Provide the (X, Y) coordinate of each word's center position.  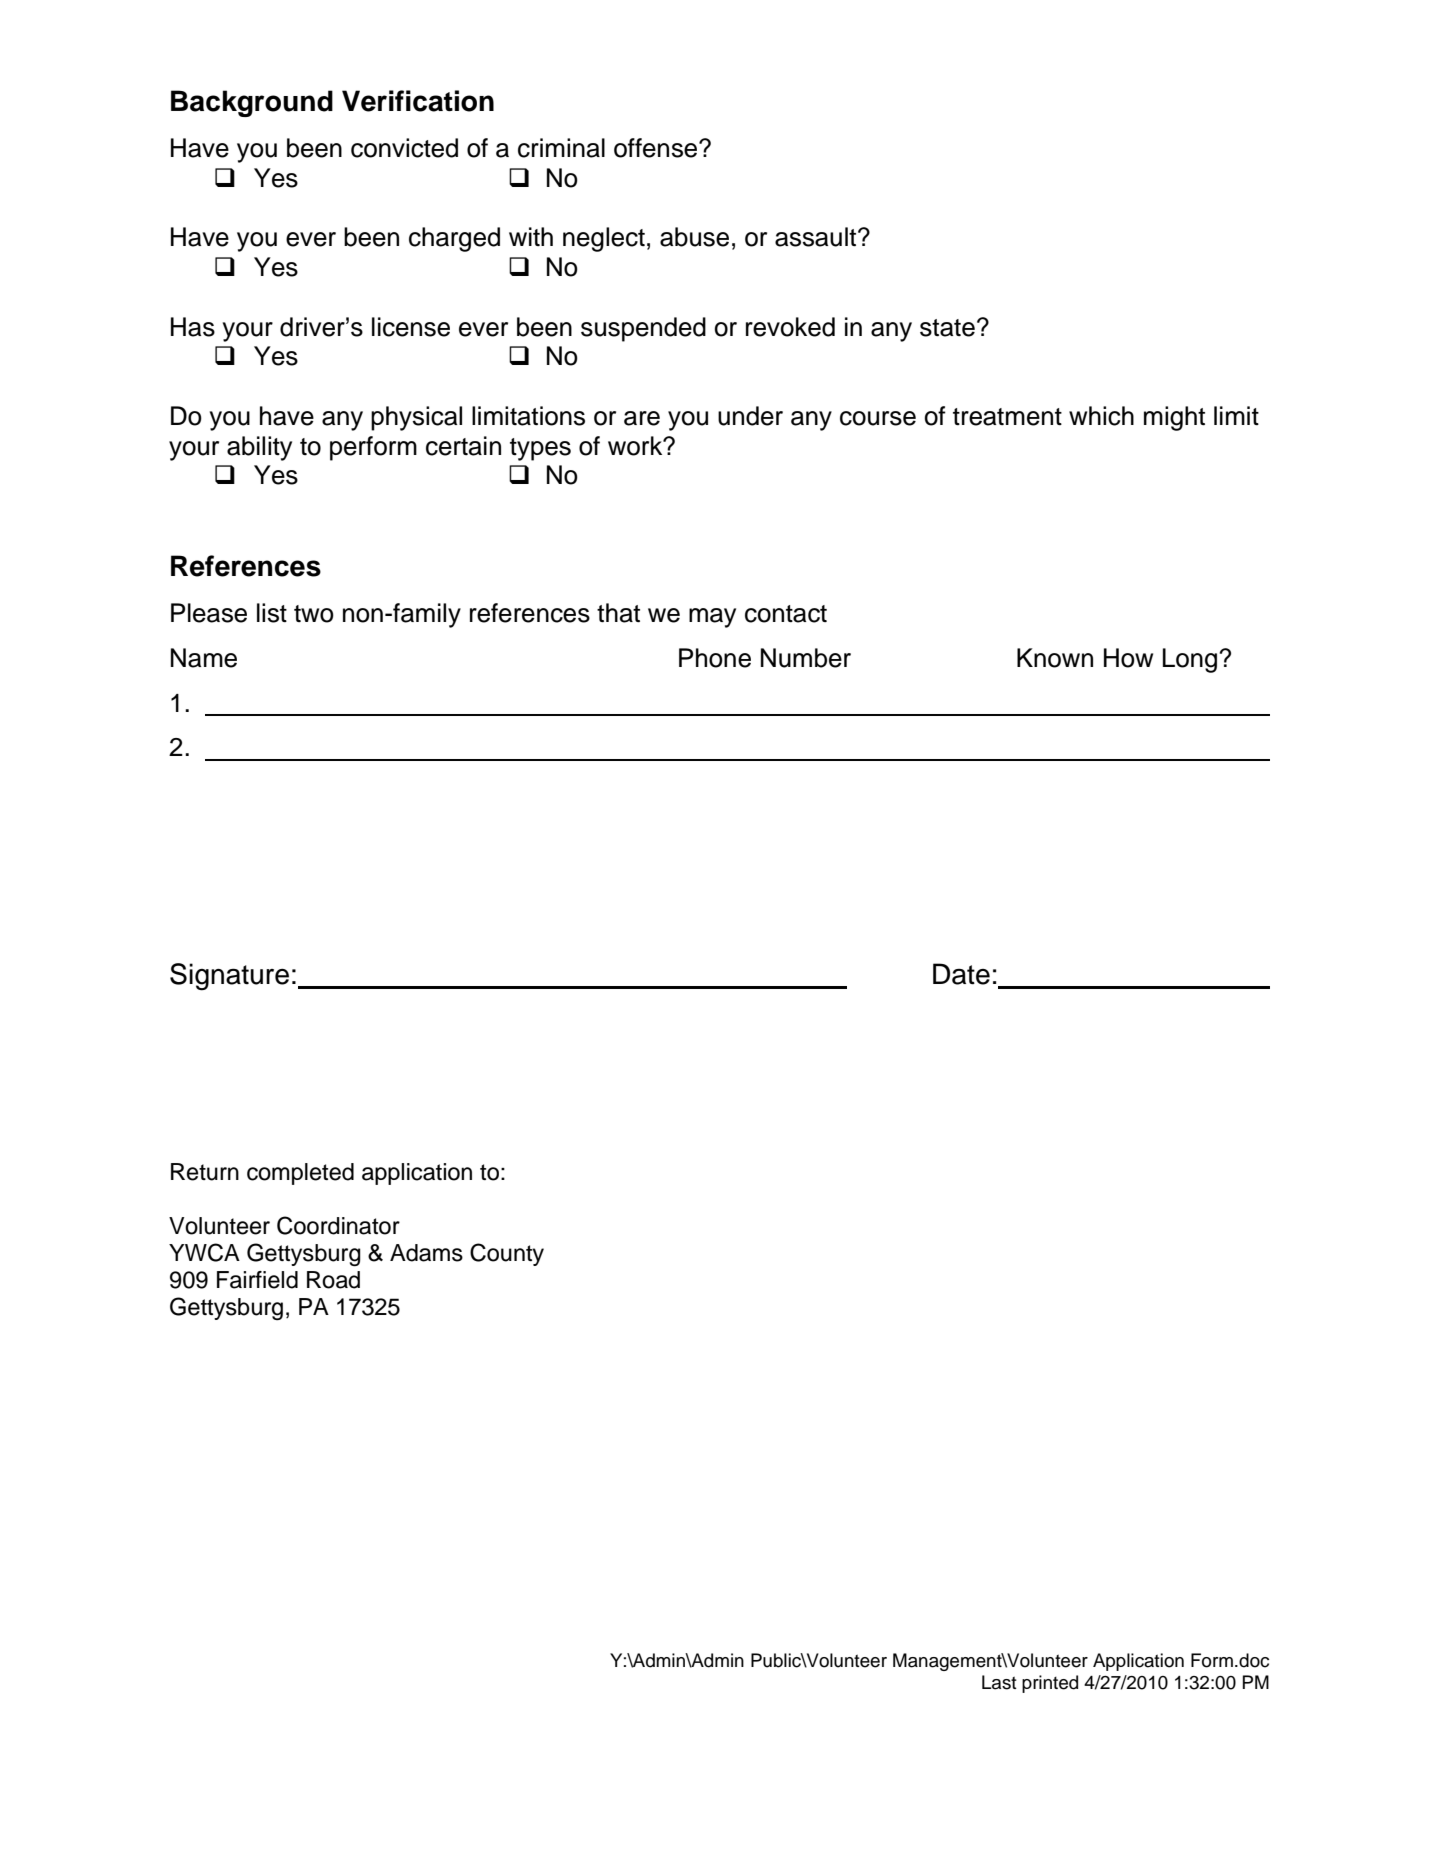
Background (252, 103)
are (642, 418)
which (1101, 416)
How (1128, 658)
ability (259, 448)
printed (1050, 1684)
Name (204, 658)
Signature (229, 977)
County (507, 1254)
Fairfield (257, 1280)
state (947, 328)
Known (1055, 658)
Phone (715, 658)
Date (961, 974)
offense (657, 148)
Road (333, 1280)
